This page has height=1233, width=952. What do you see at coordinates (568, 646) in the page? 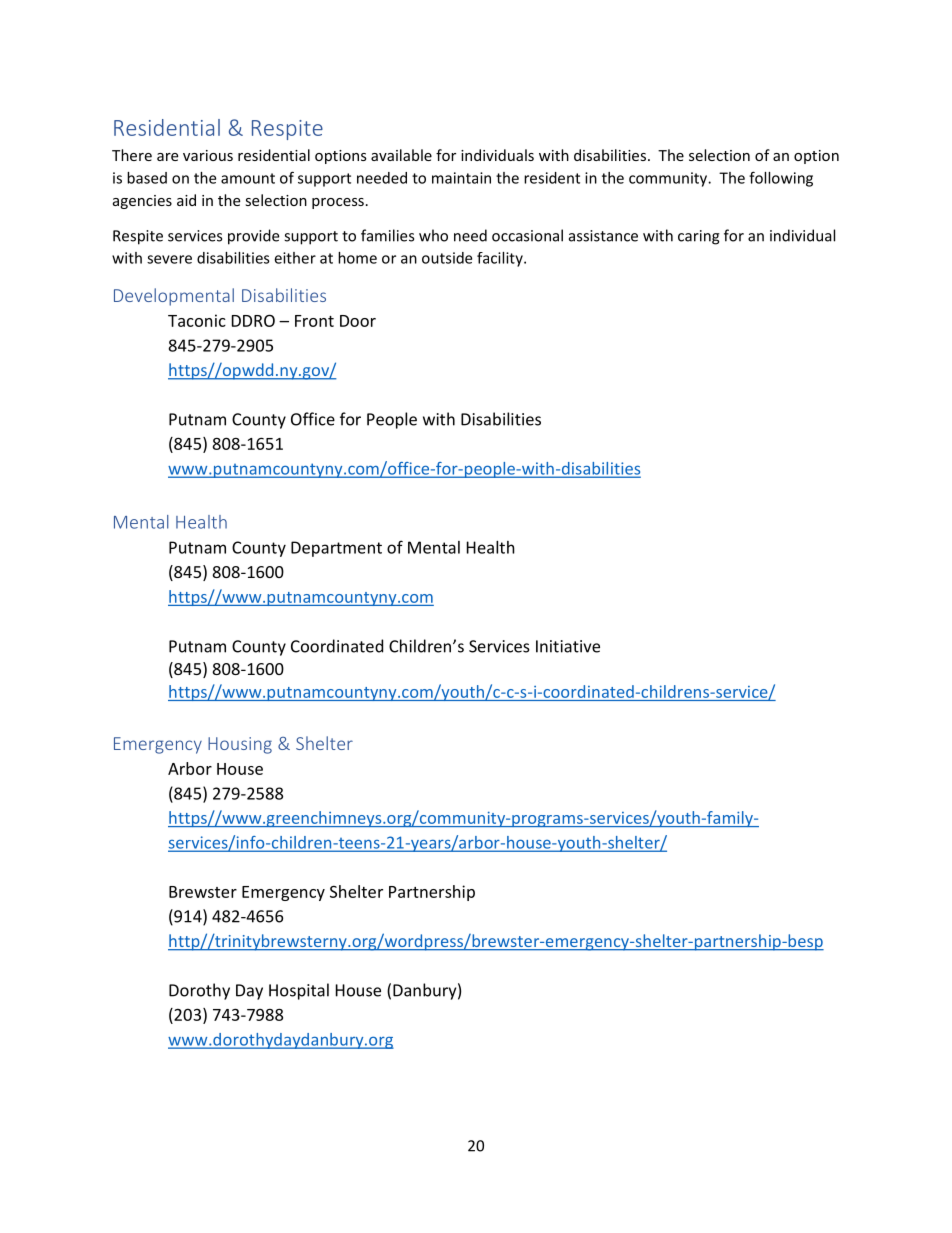
I see `Initiative` at bounding box center [568, 646].
